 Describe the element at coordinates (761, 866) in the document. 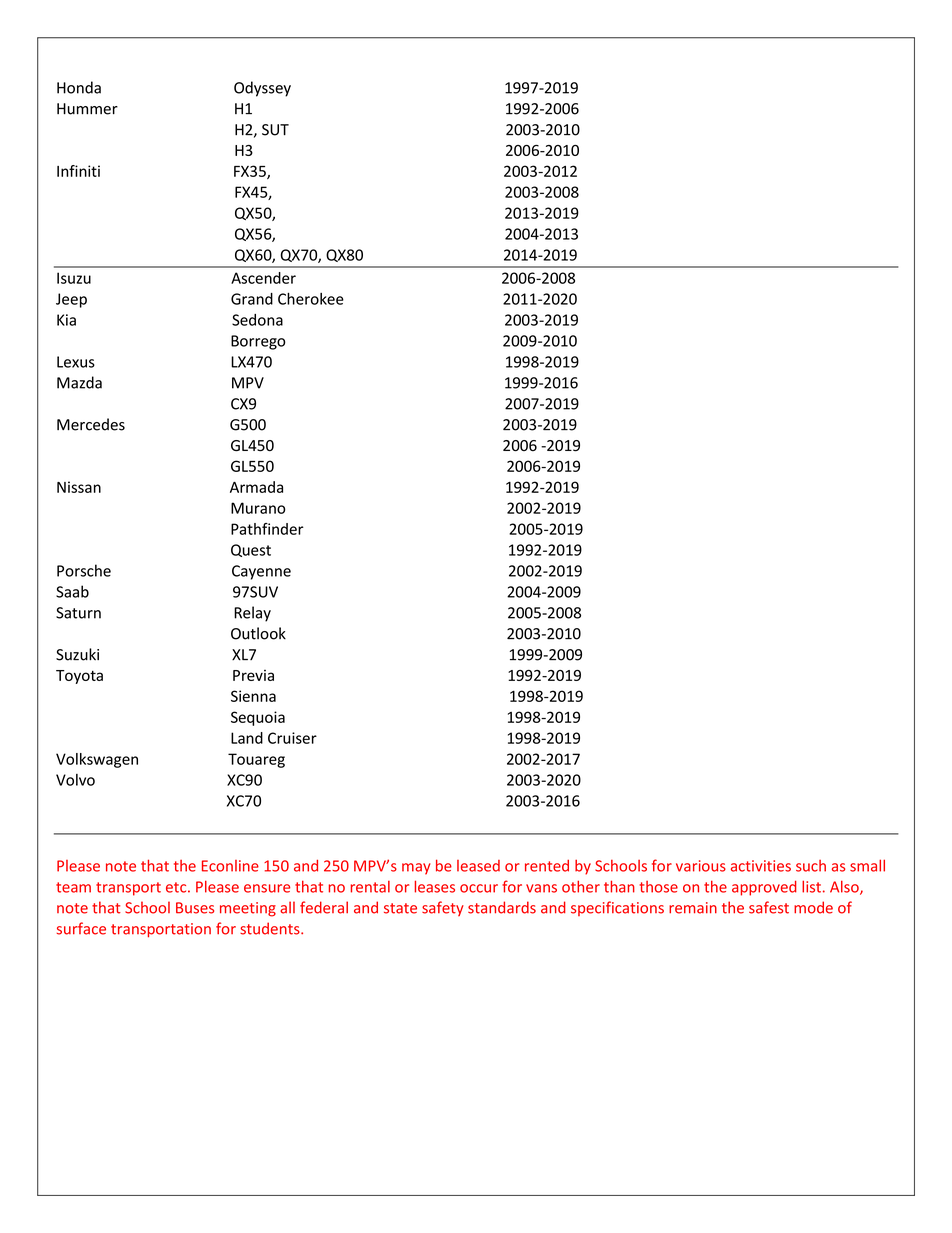

I see `activities` at that location.
